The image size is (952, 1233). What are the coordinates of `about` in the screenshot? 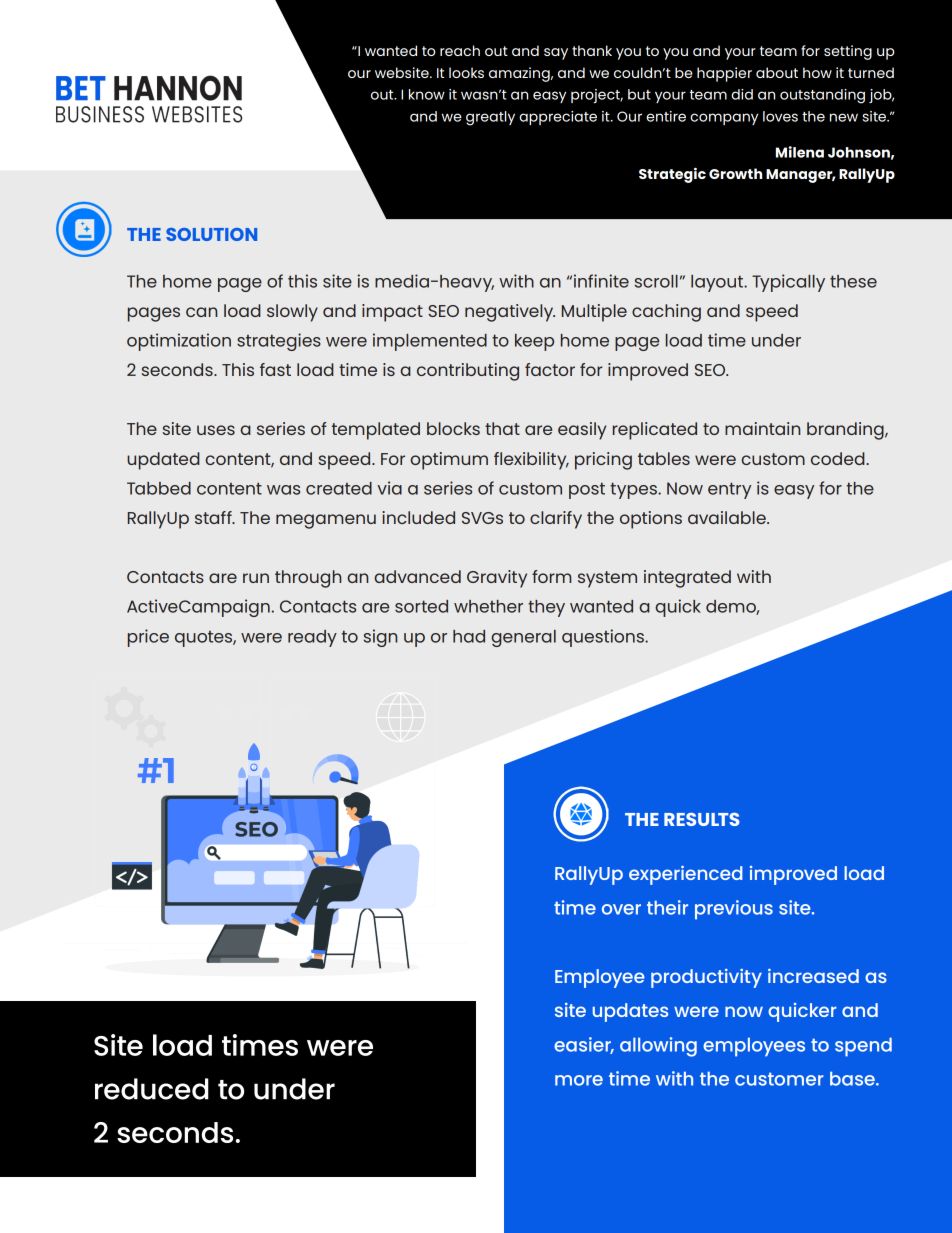 It's located at (777, 72).
